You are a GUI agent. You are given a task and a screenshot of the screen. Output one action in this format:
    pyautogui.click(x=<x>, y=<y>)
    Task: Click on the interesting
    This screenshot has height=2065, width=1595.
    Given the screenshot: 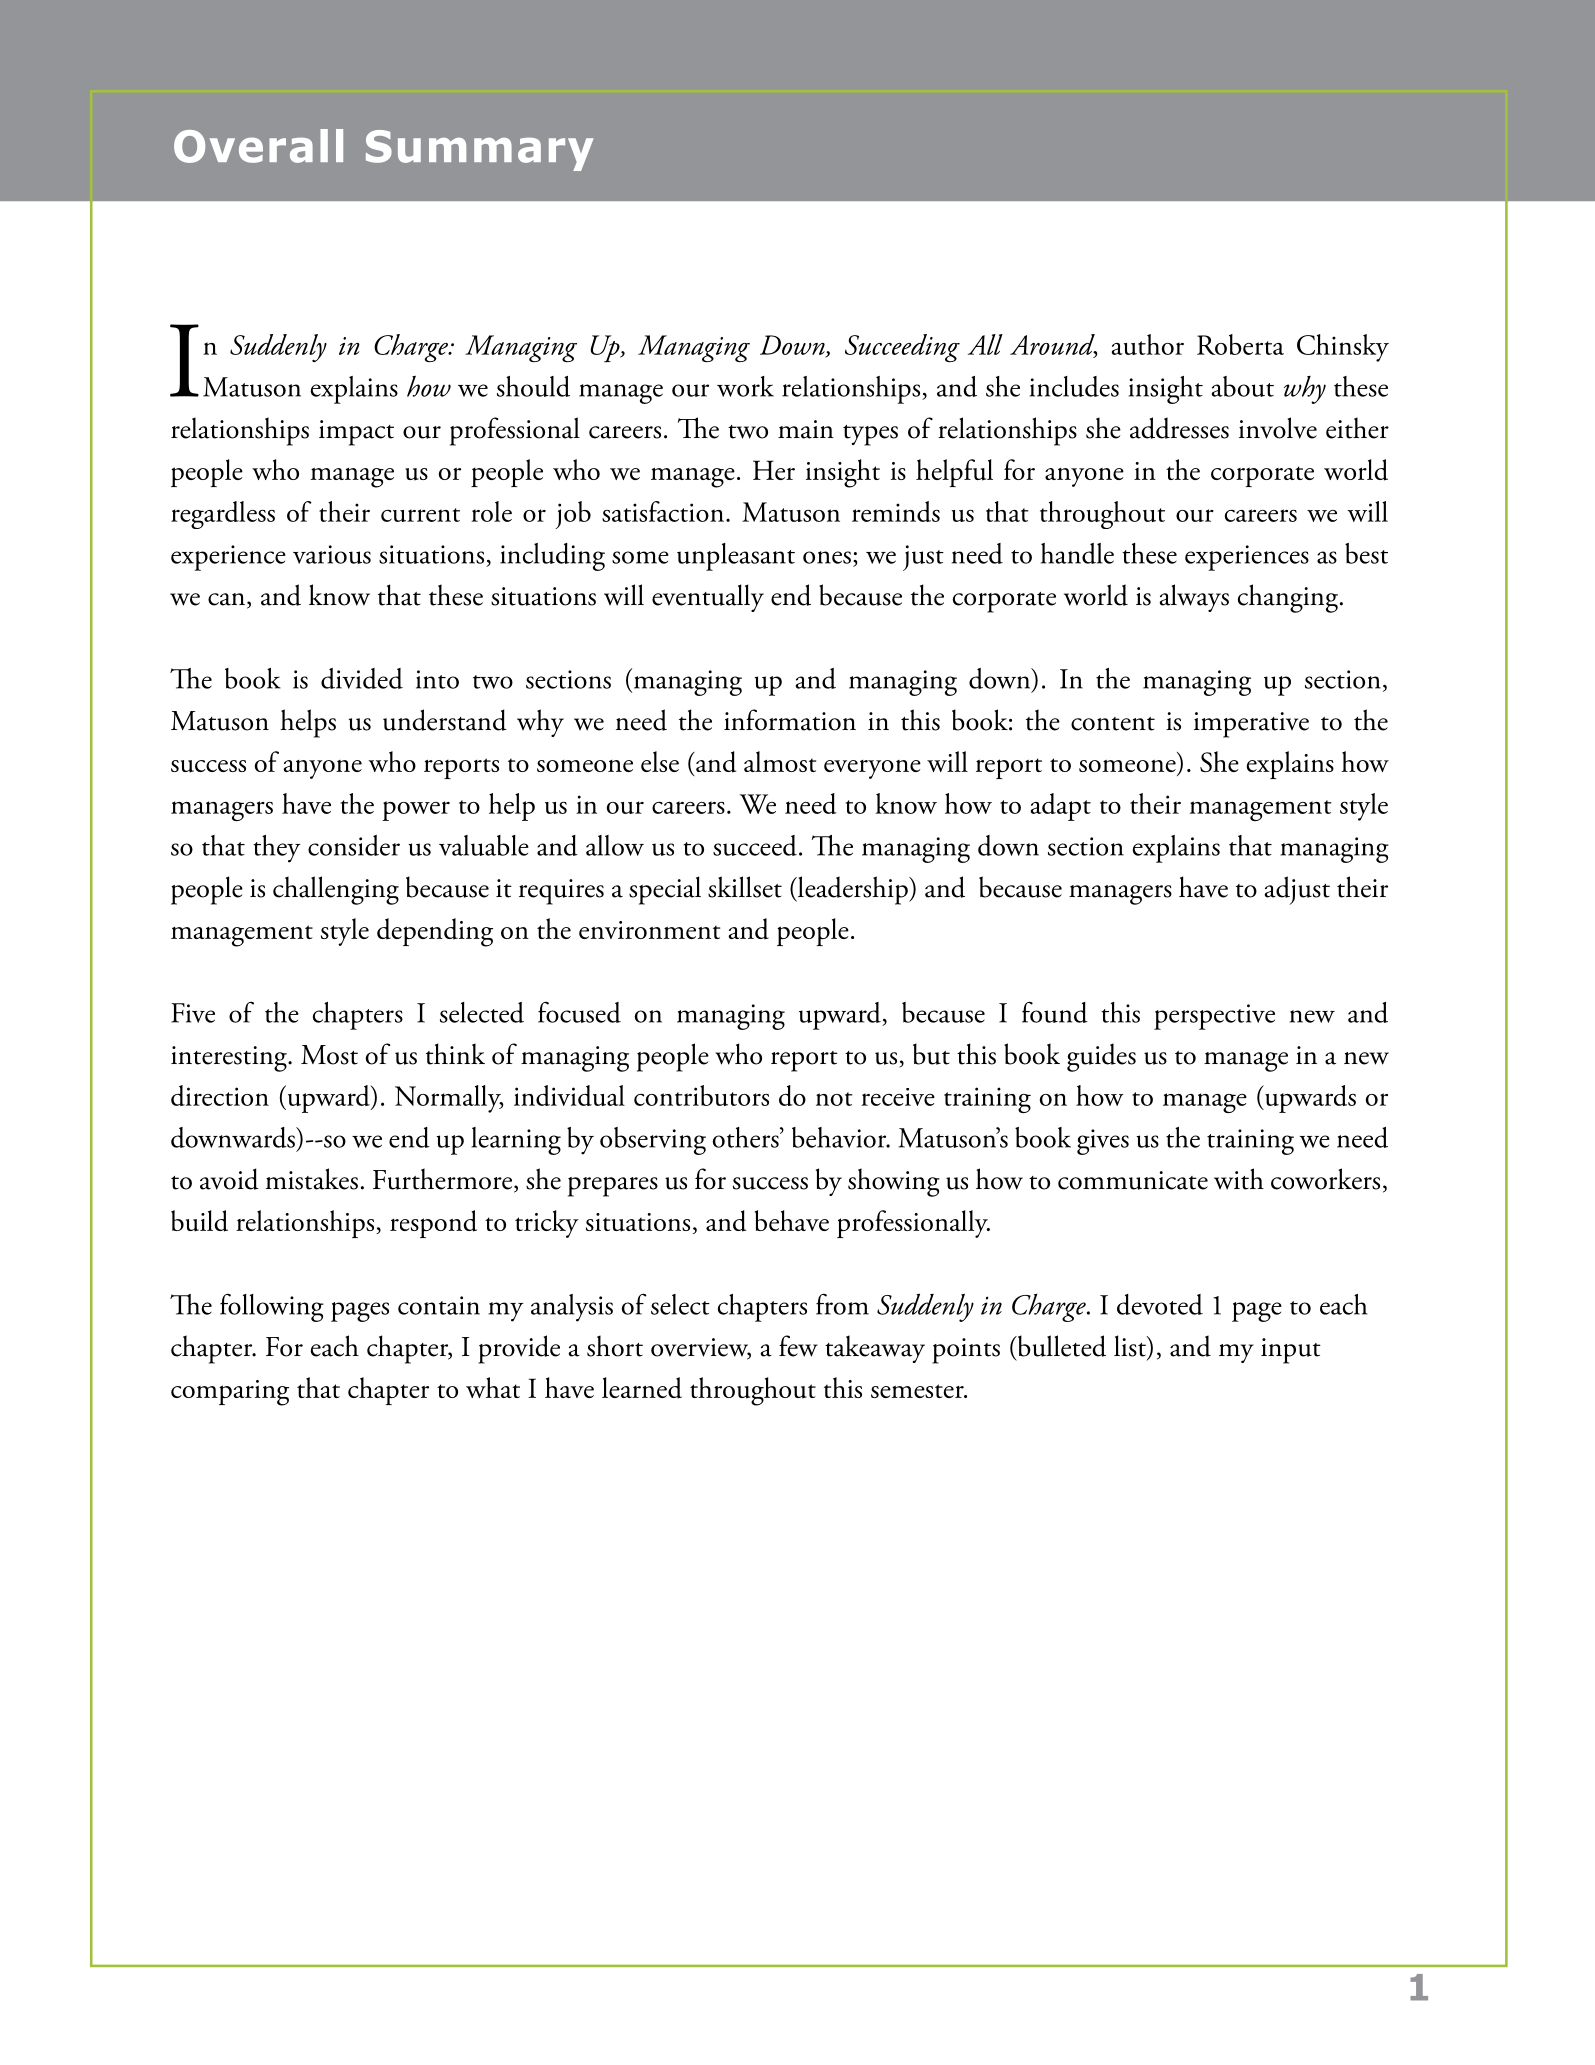 What is the action you would take?
    pyautogui.click(x=230, y=1059)
